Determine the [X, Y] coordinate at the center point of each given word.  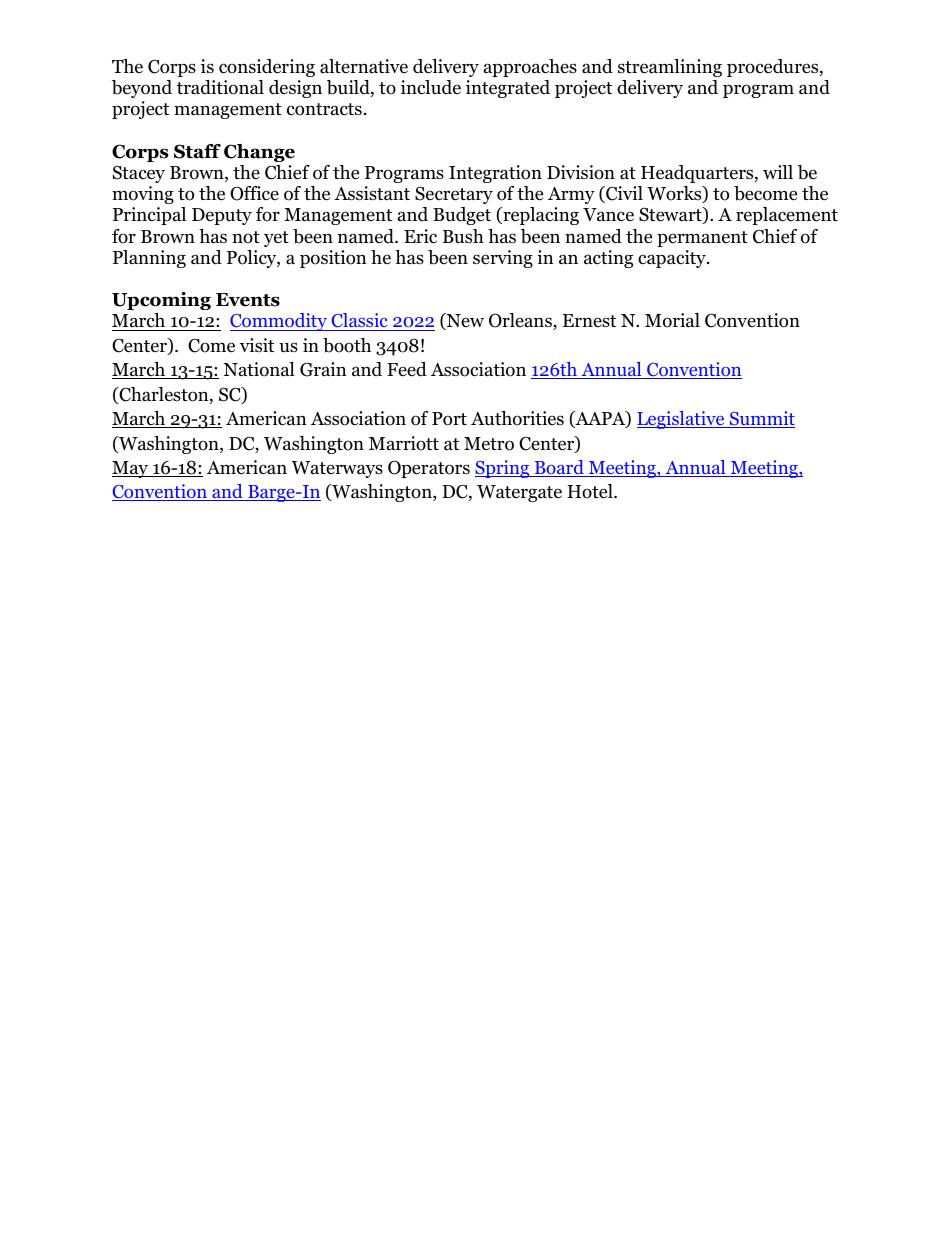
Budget [462, 216]
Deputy [222, 216]
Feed [407, 369]
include [431, 87]
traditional [220, 87]
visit [257, 345]
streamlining [670, 68]
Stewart [671, 215]
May [131, 469]
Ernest [589, 321]
